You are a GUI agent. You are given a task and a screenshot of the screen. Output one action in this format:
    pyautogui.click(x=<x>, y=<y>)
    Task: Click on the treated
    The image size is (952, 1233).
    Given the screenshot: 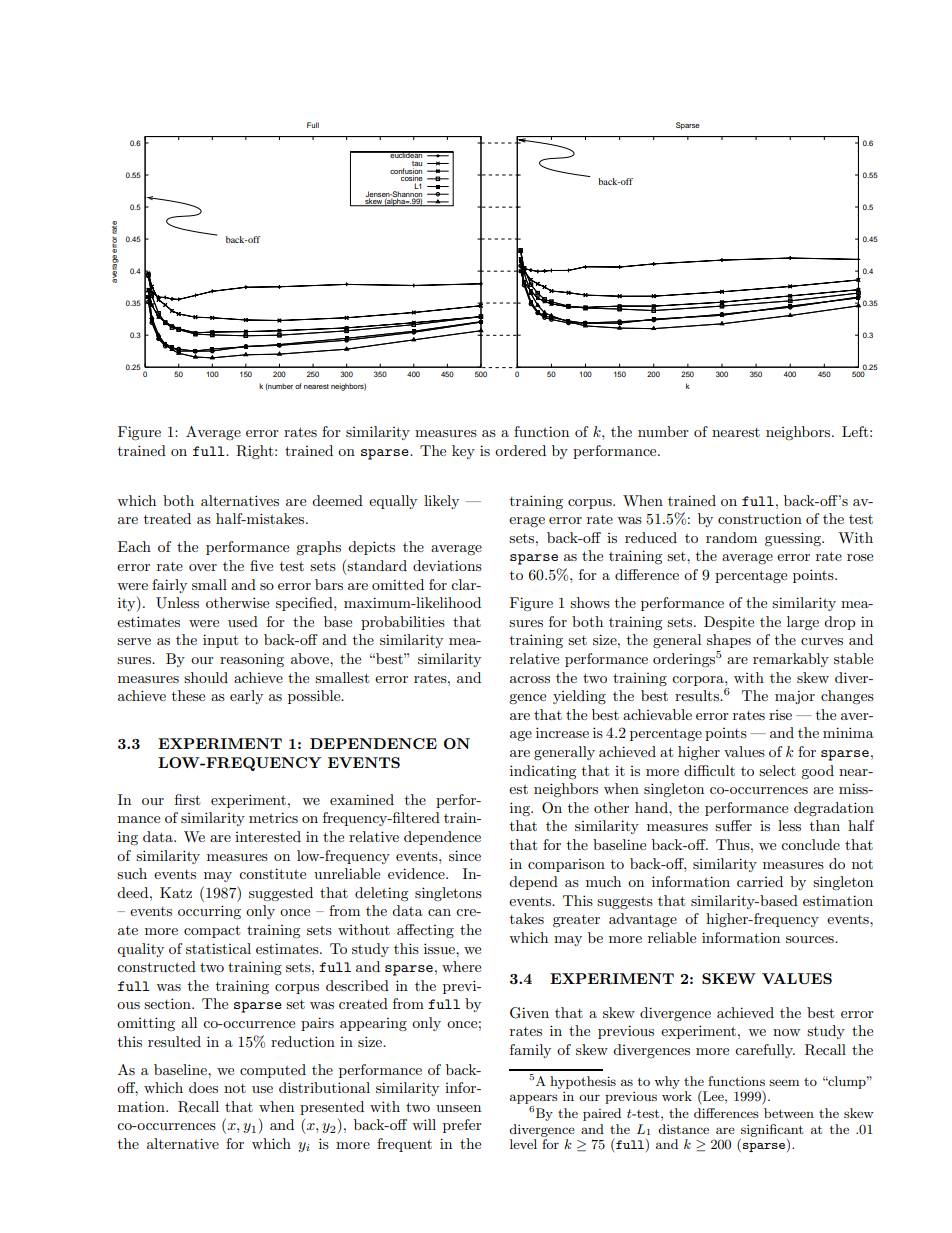 What is the action you would take?
    pyautogui.click(x=167, y=518)
